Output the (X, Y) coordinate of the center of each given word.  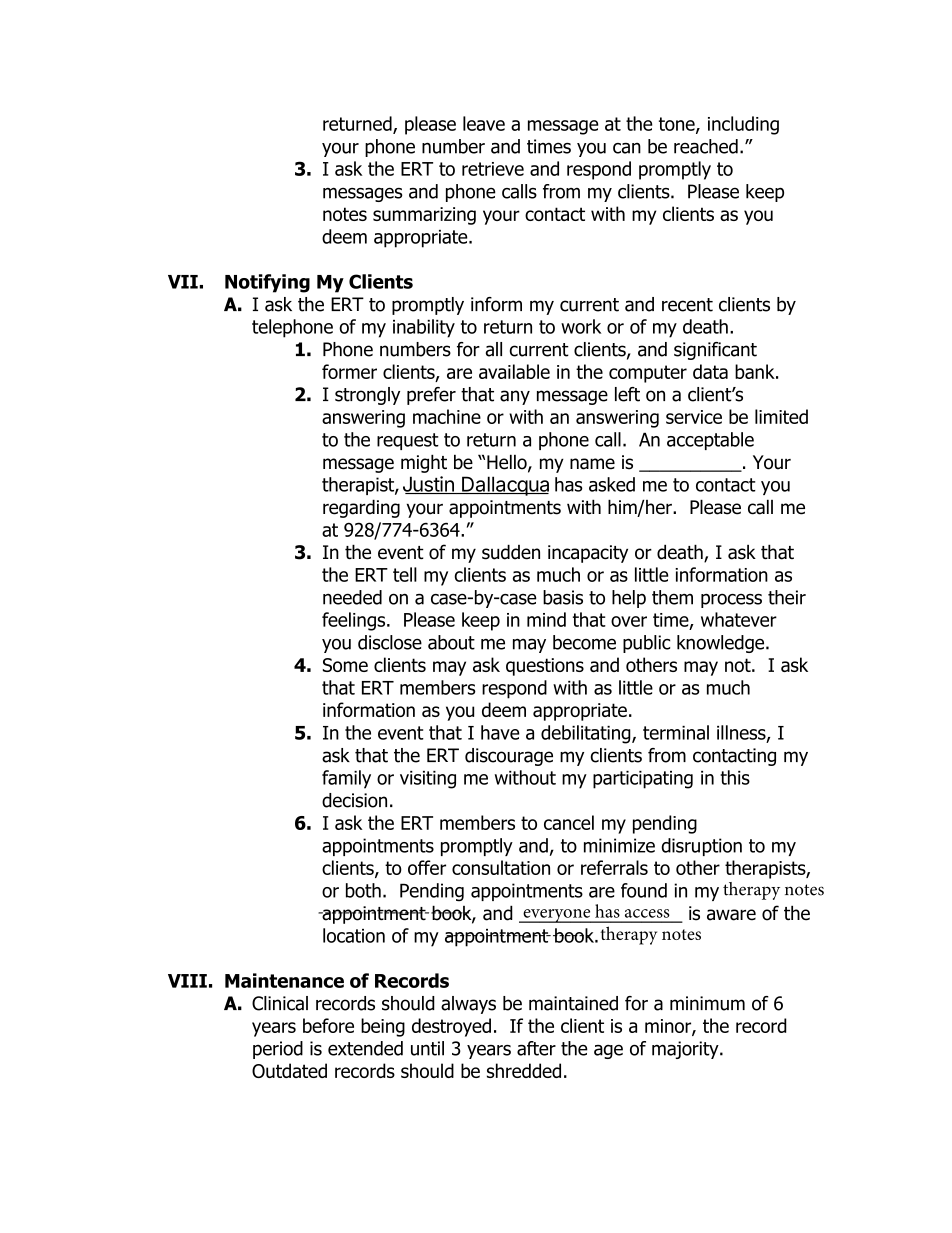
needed (352, 597)
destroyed (451, 1027)
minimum (707, 1003)
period (278, 1050)
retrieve (493, 169)
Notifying (267, 283)
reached (706, 146)
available (514, 371)
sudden (511, 552)
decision (354, 800)
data (710, 371)
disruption (701, 847)
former (349, 371)
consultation (501, 867)
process (731, 601)
